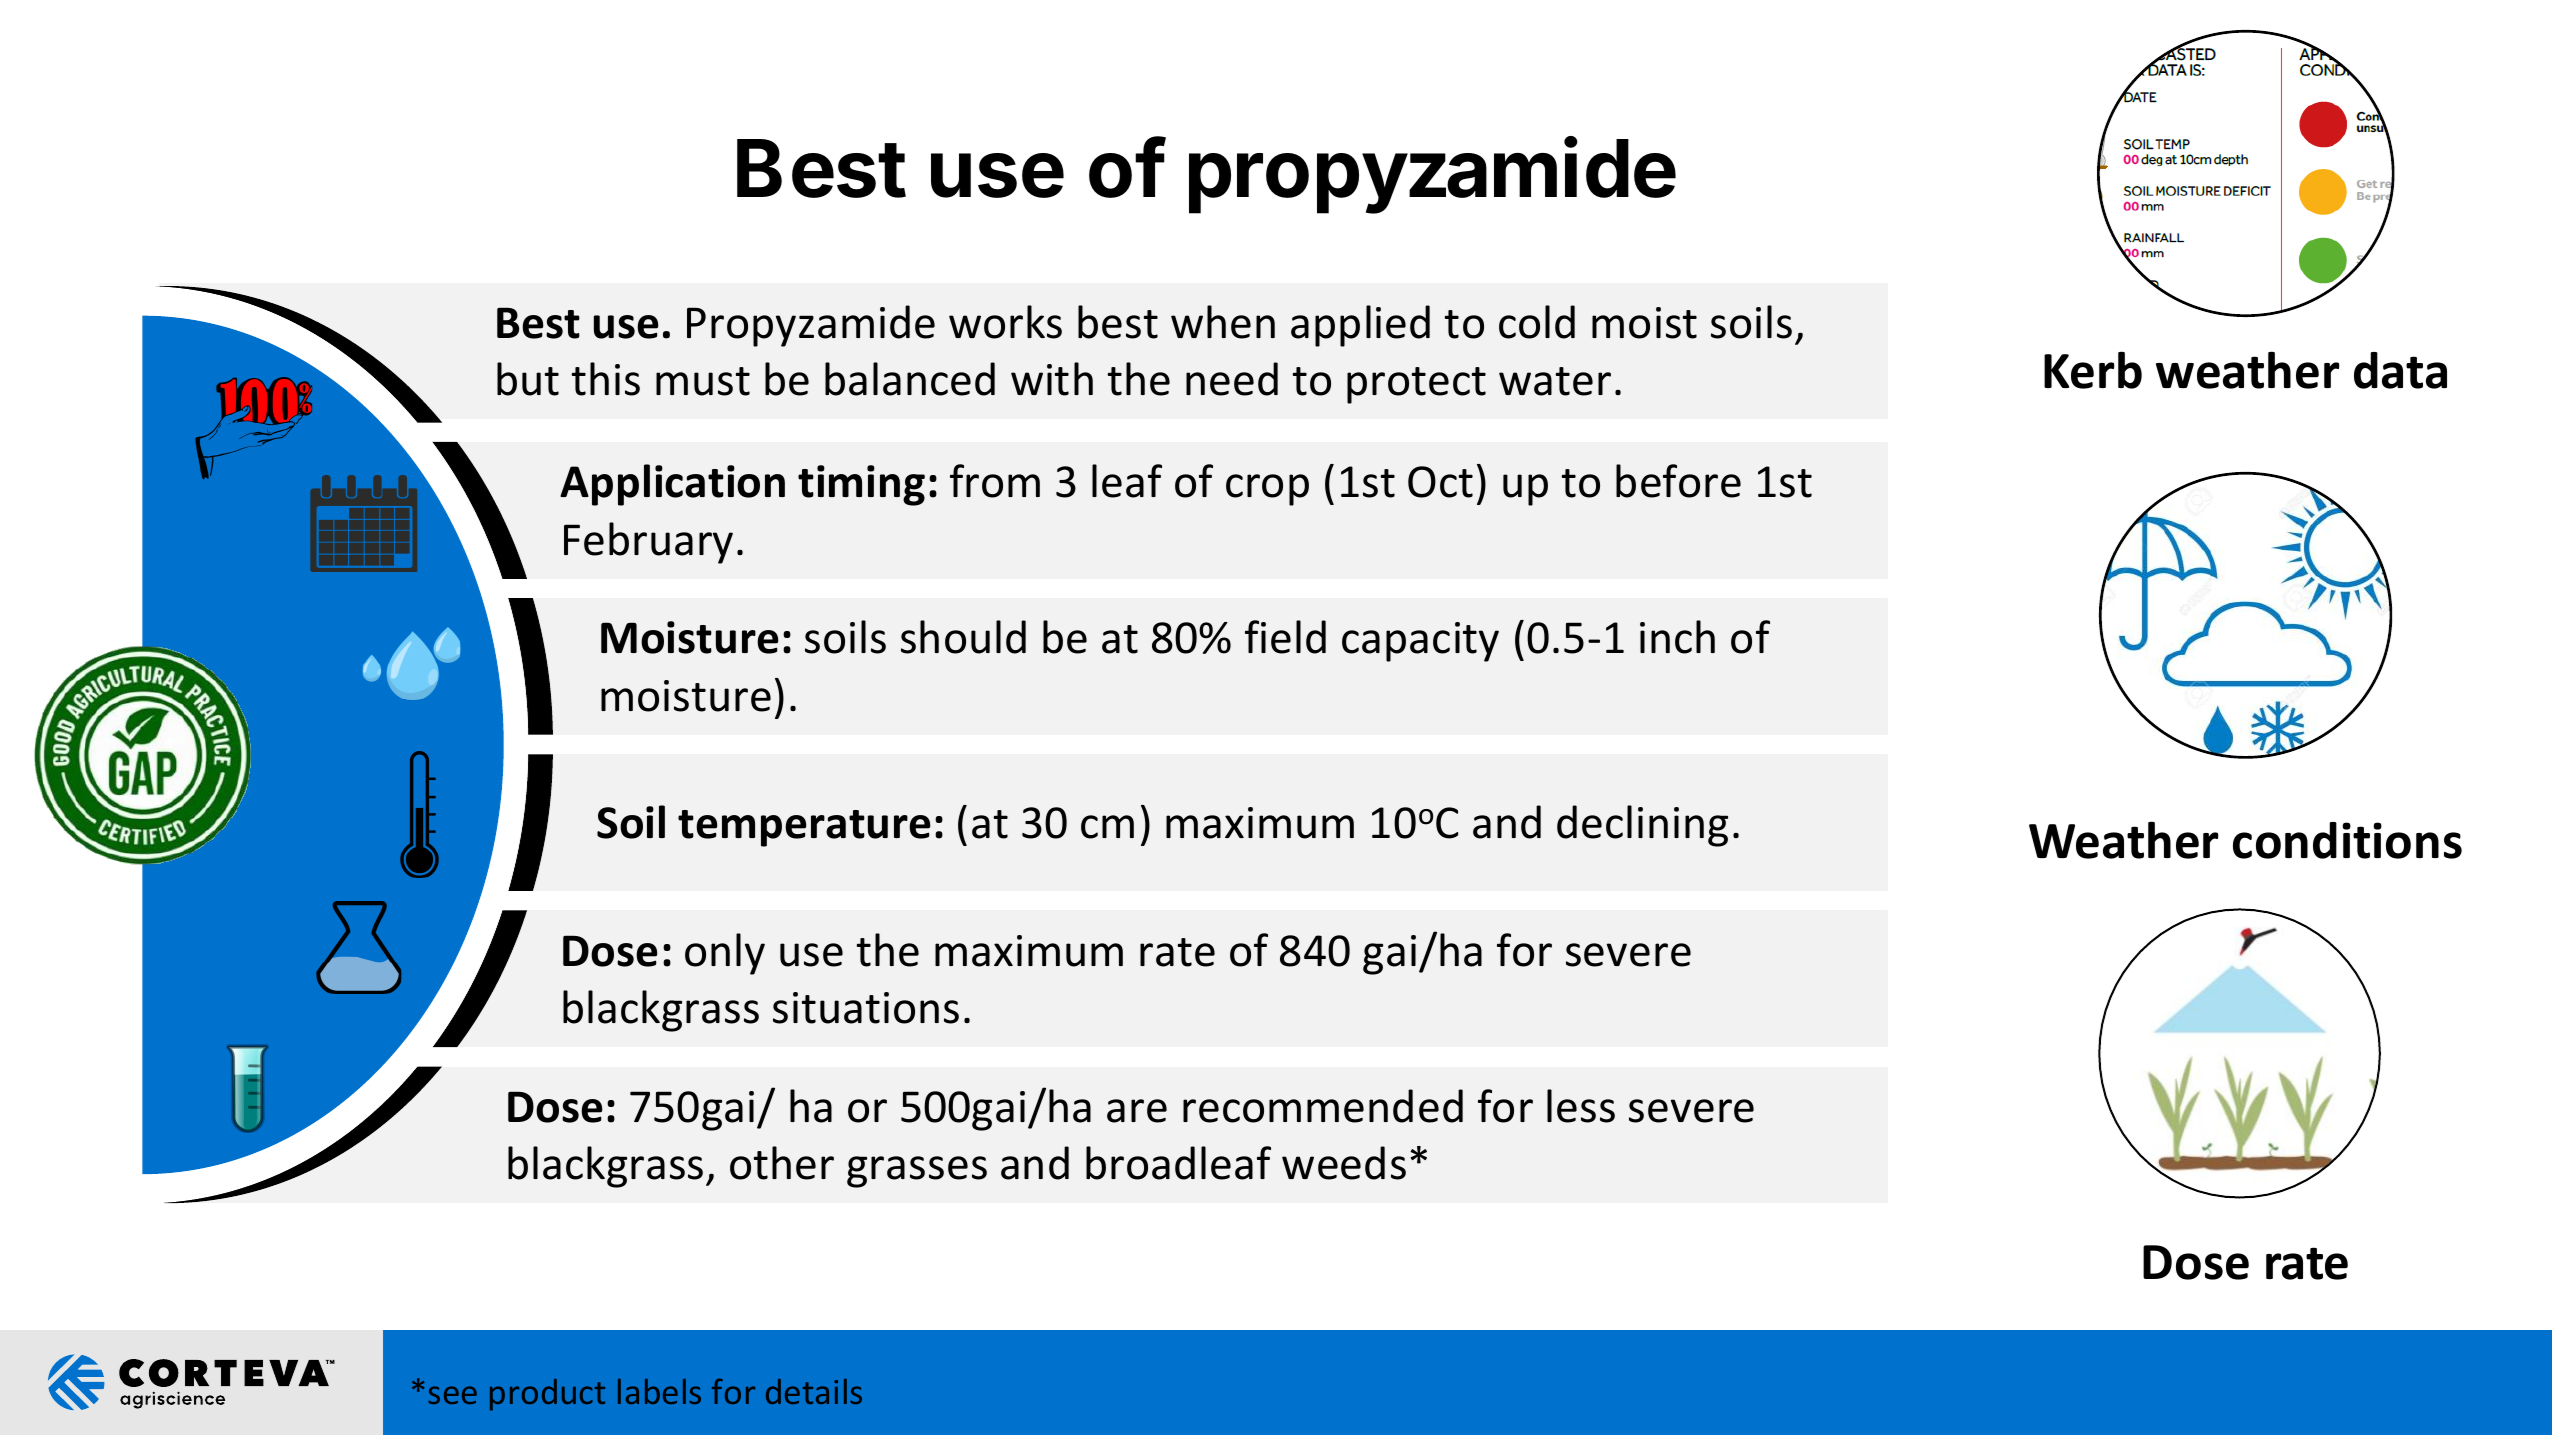 The height and width of the screenshot is (1435, 2552). I want to click on temperature, so click(804, 828).
